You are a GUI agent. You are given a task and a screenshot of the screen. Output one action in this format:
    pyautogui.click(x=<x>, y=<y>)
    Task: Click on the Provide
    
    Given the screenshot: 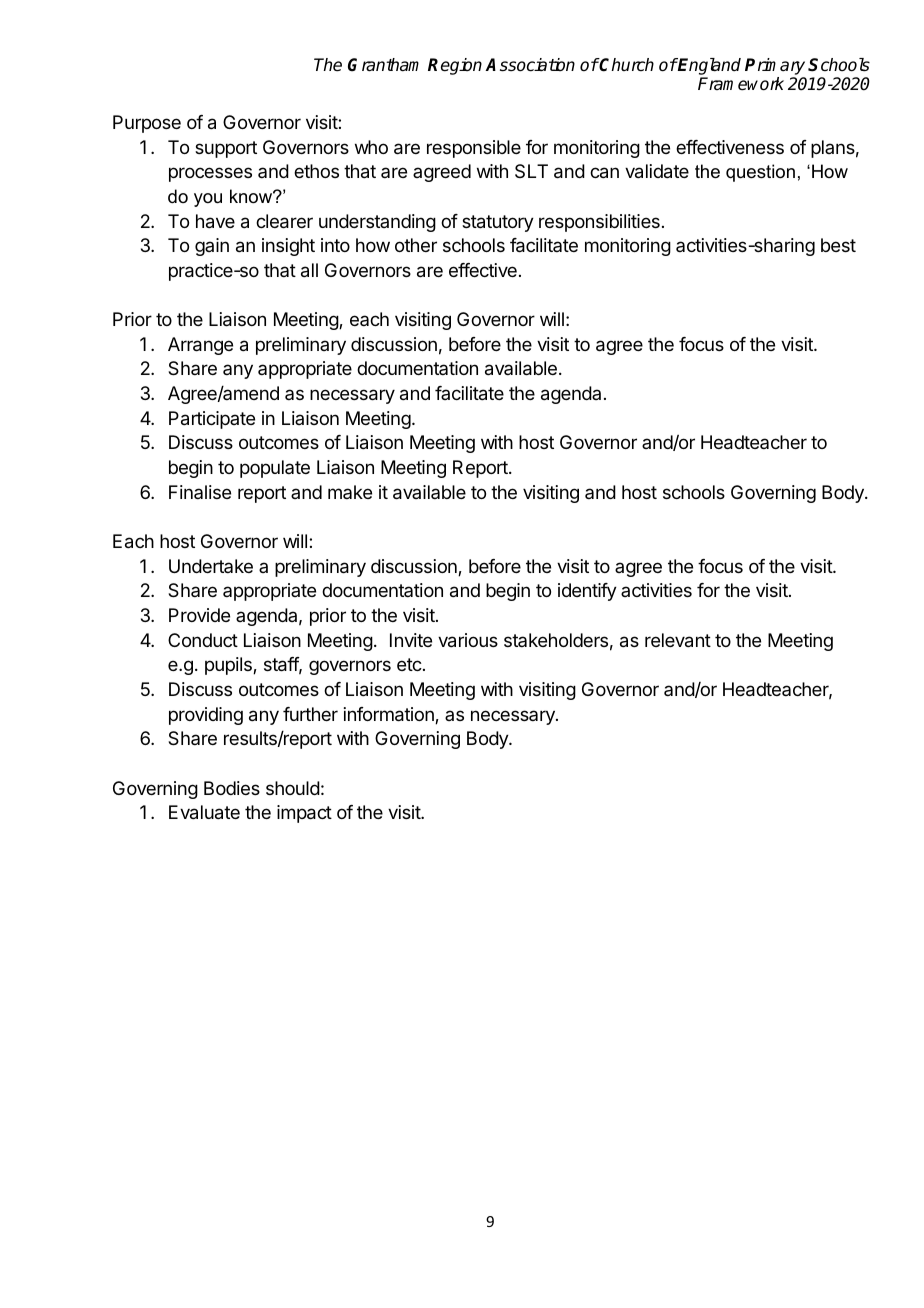 What is the action you would take?
    pyautogui.click(x=199, y=615)
